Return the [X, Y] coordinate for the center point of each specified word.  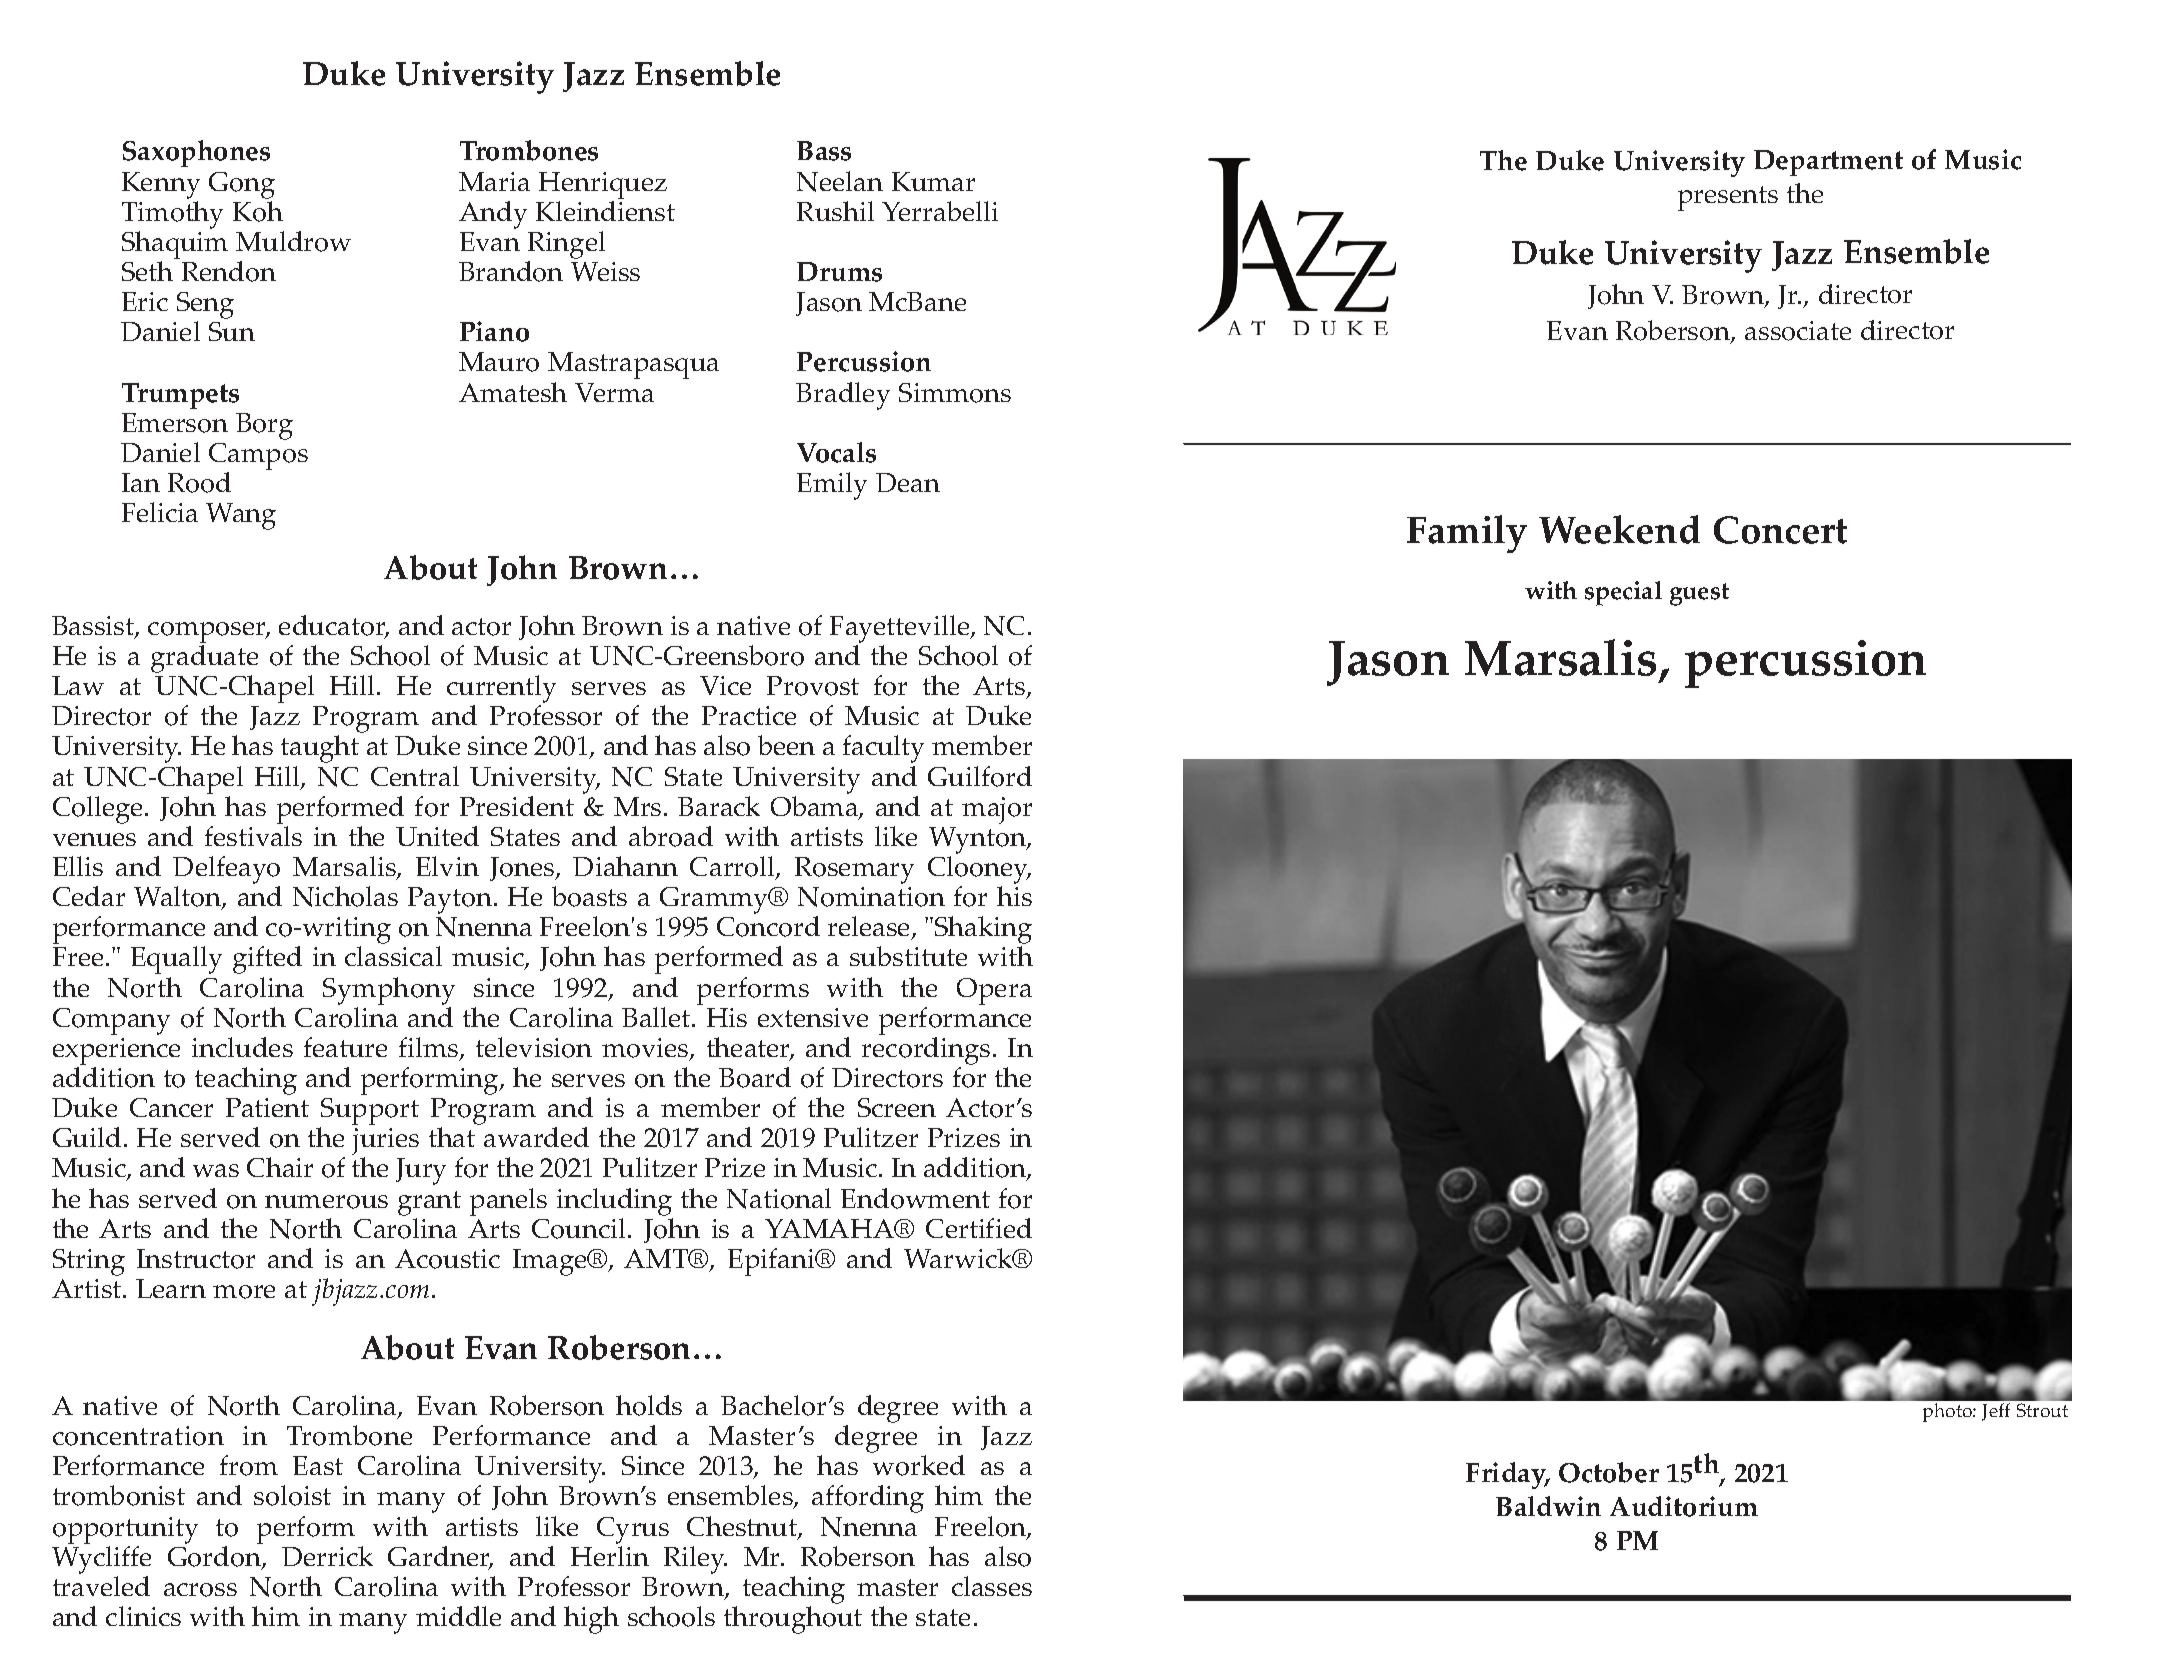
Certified [979, 1228]
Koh [258, 211]
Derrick [327, 1556]
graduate [204, 660]
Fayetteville [901, 630]
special [1623, 593]
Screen [897, 1107]
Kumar [933, 181]
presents [1728, 198]
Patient [267, 1107]
